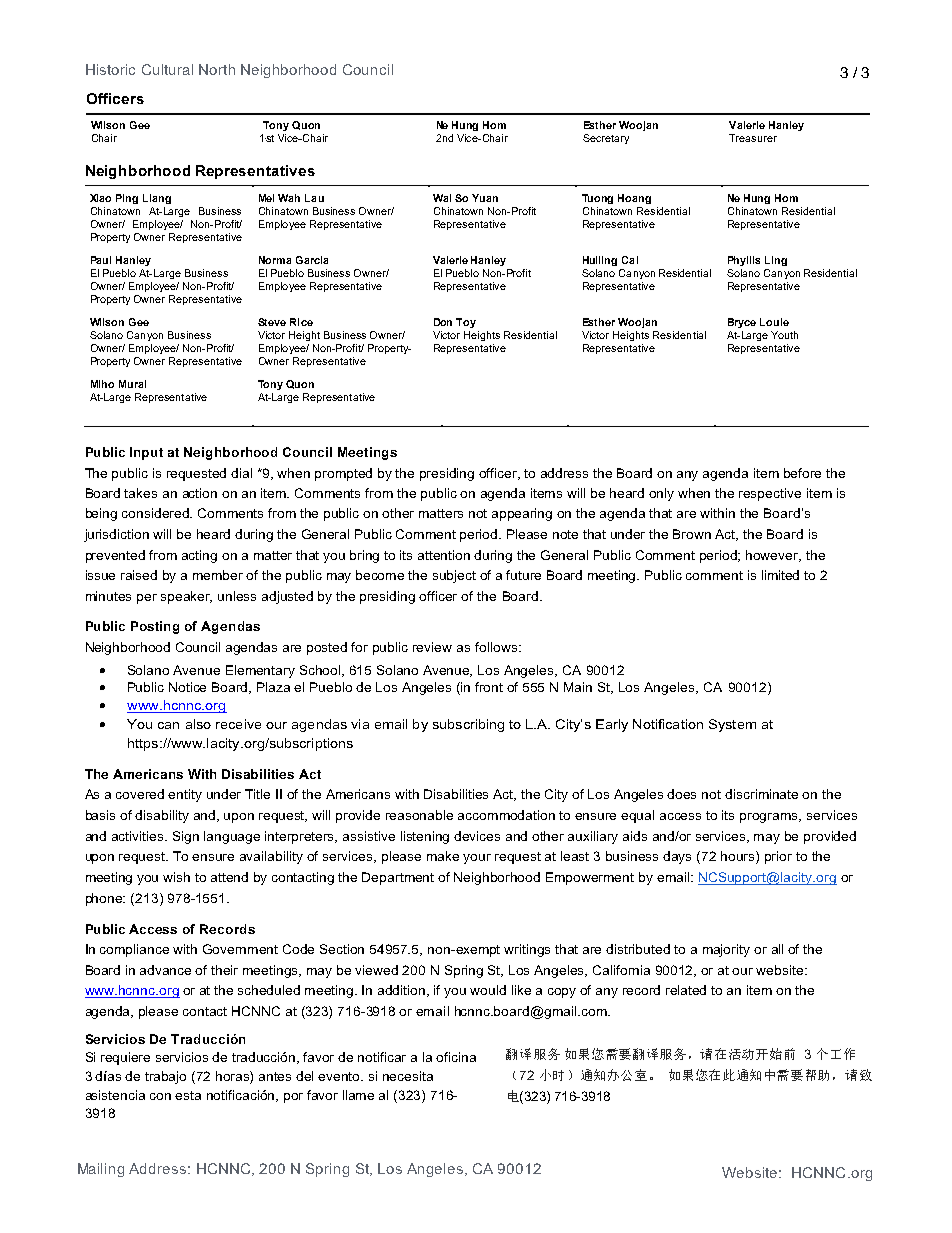 This page has height=1233, width=952. What do you see at coordinates (468, 725) in the page?
I see `subscribing` at bounding box center [468, 725].
